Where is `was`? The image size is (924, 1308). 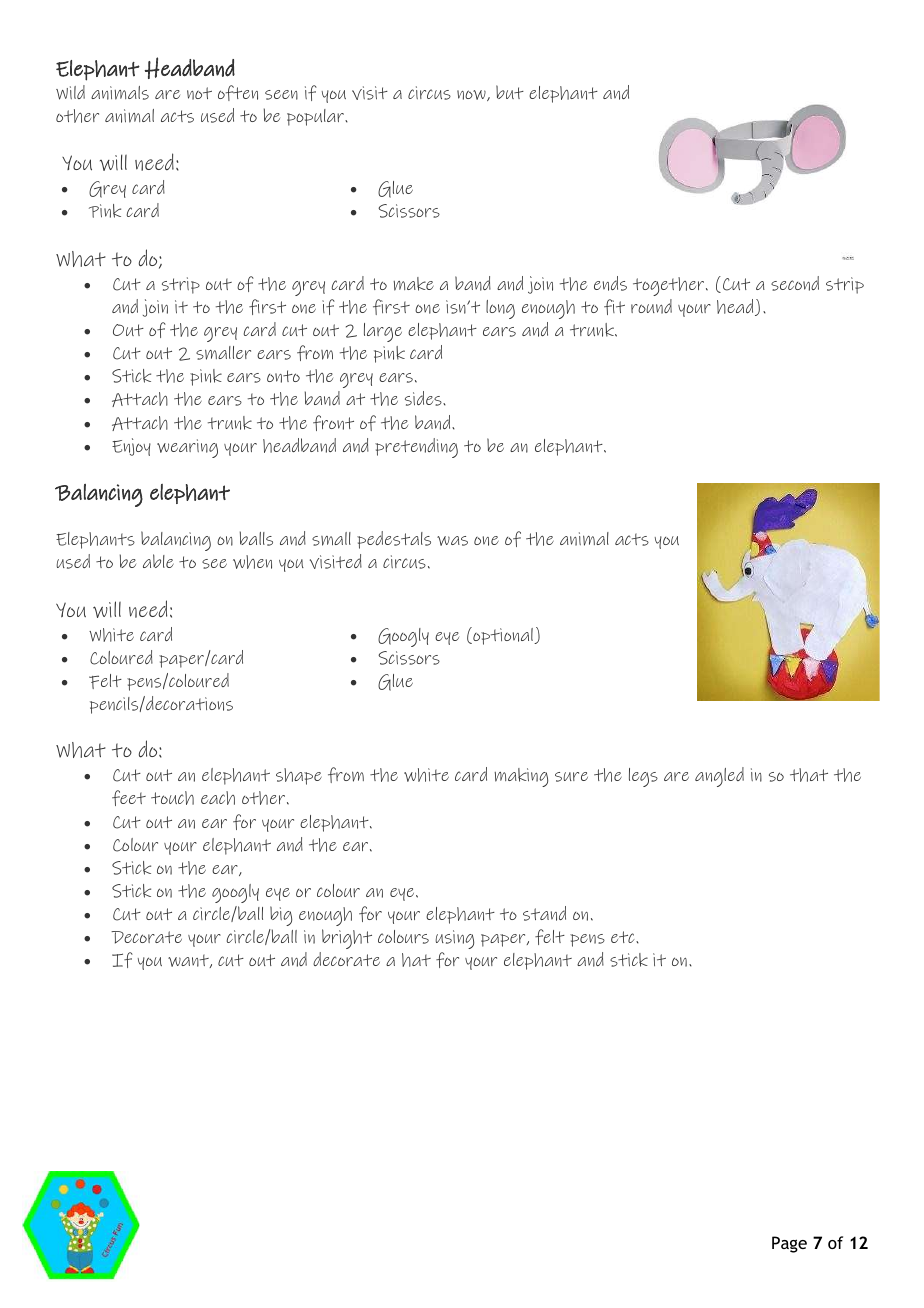 was is located at coordinates (452, 541).
